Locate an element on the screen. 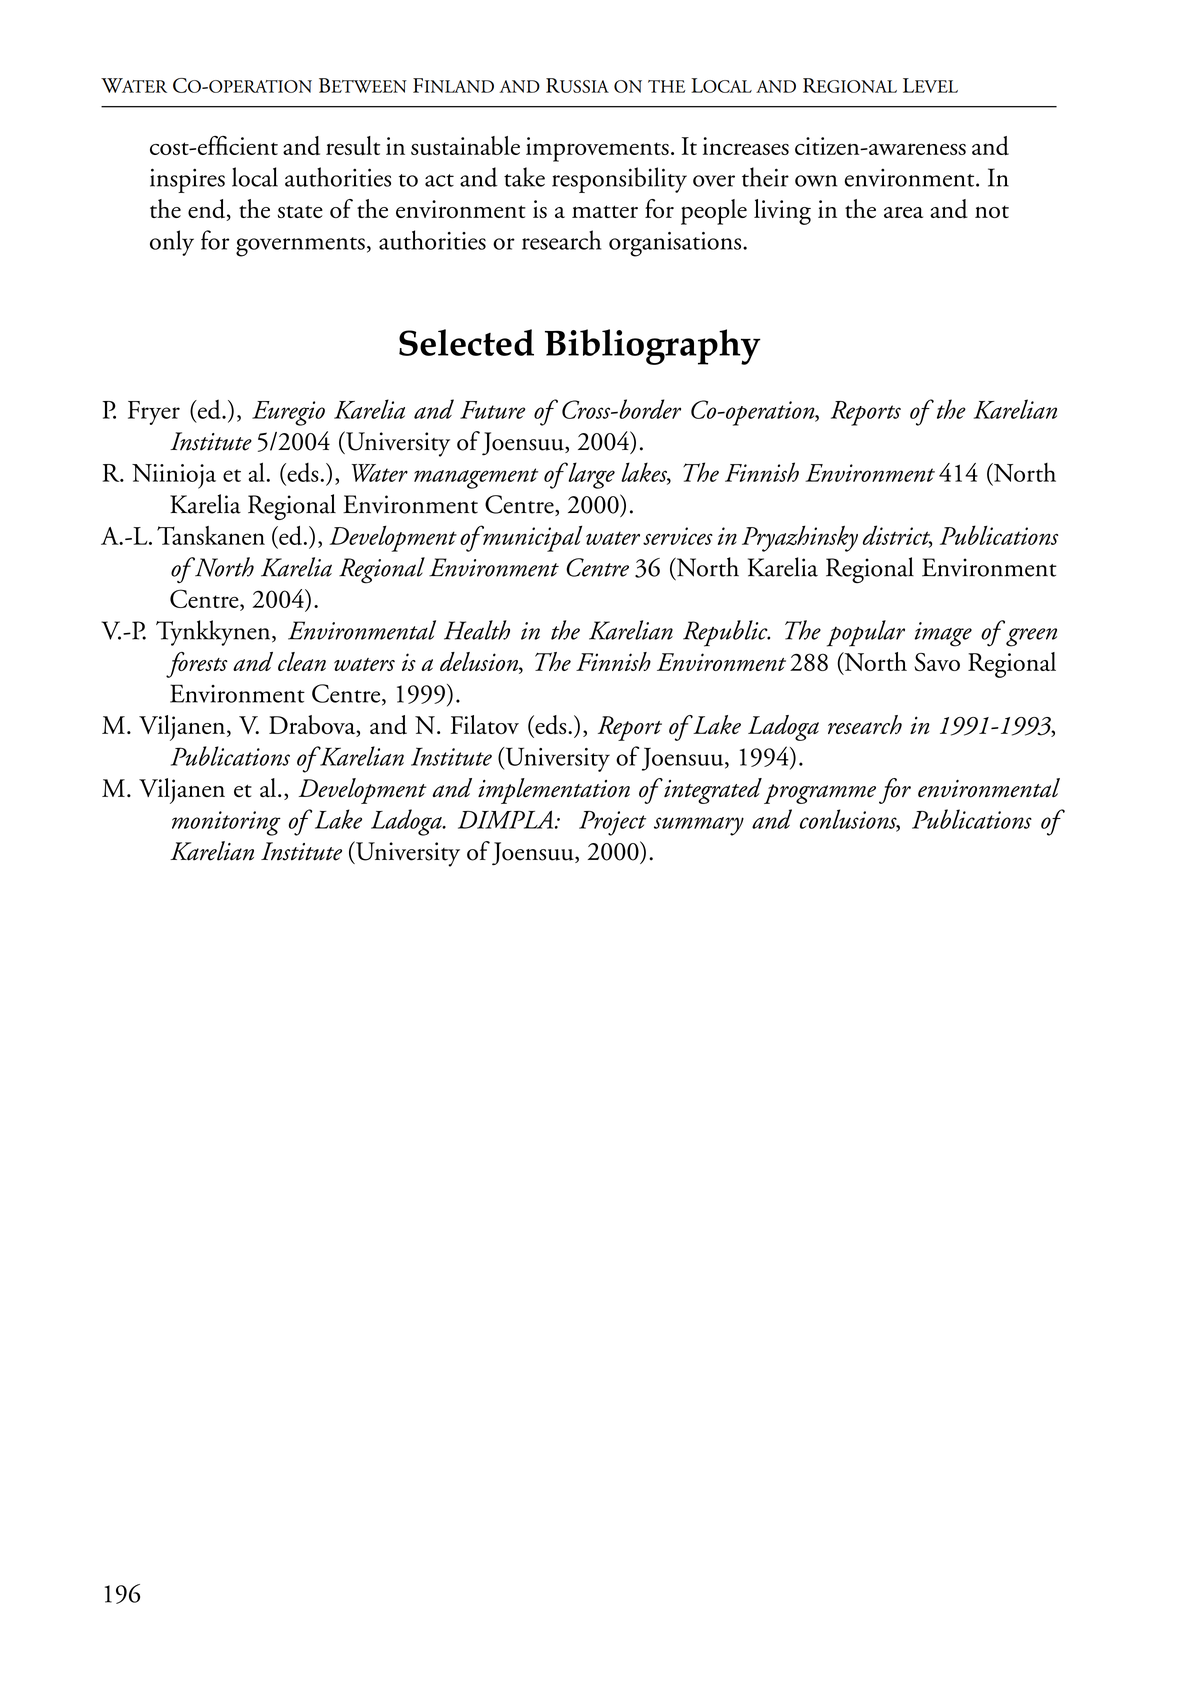 Image resolution: width=1192 pixels, height=1693 pixels. Project is located at coordinates (612, 823).
